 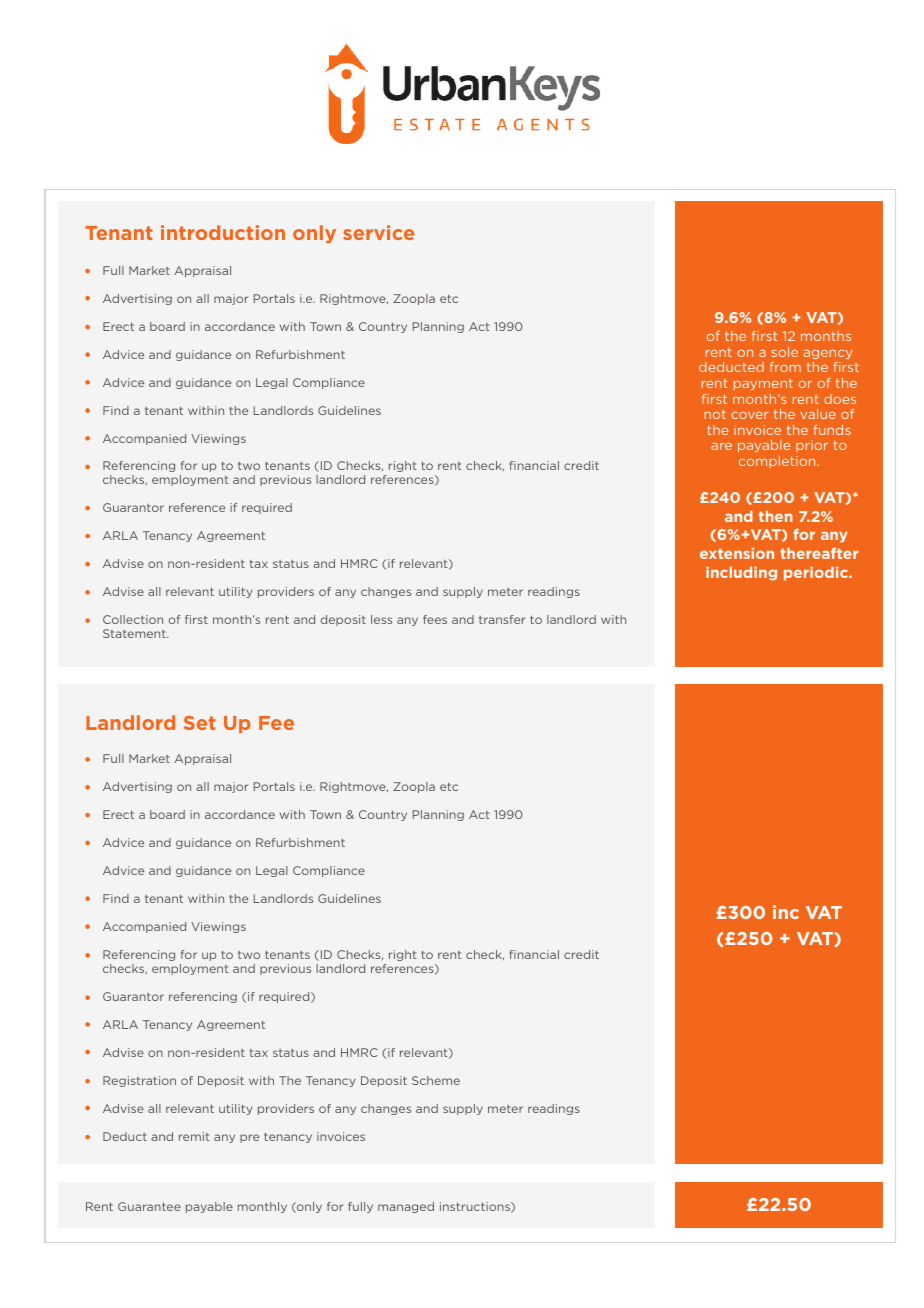 What do you see at coordinates (502, 619) in the page?
I see `transfer` at bounding box center [502, 619].
